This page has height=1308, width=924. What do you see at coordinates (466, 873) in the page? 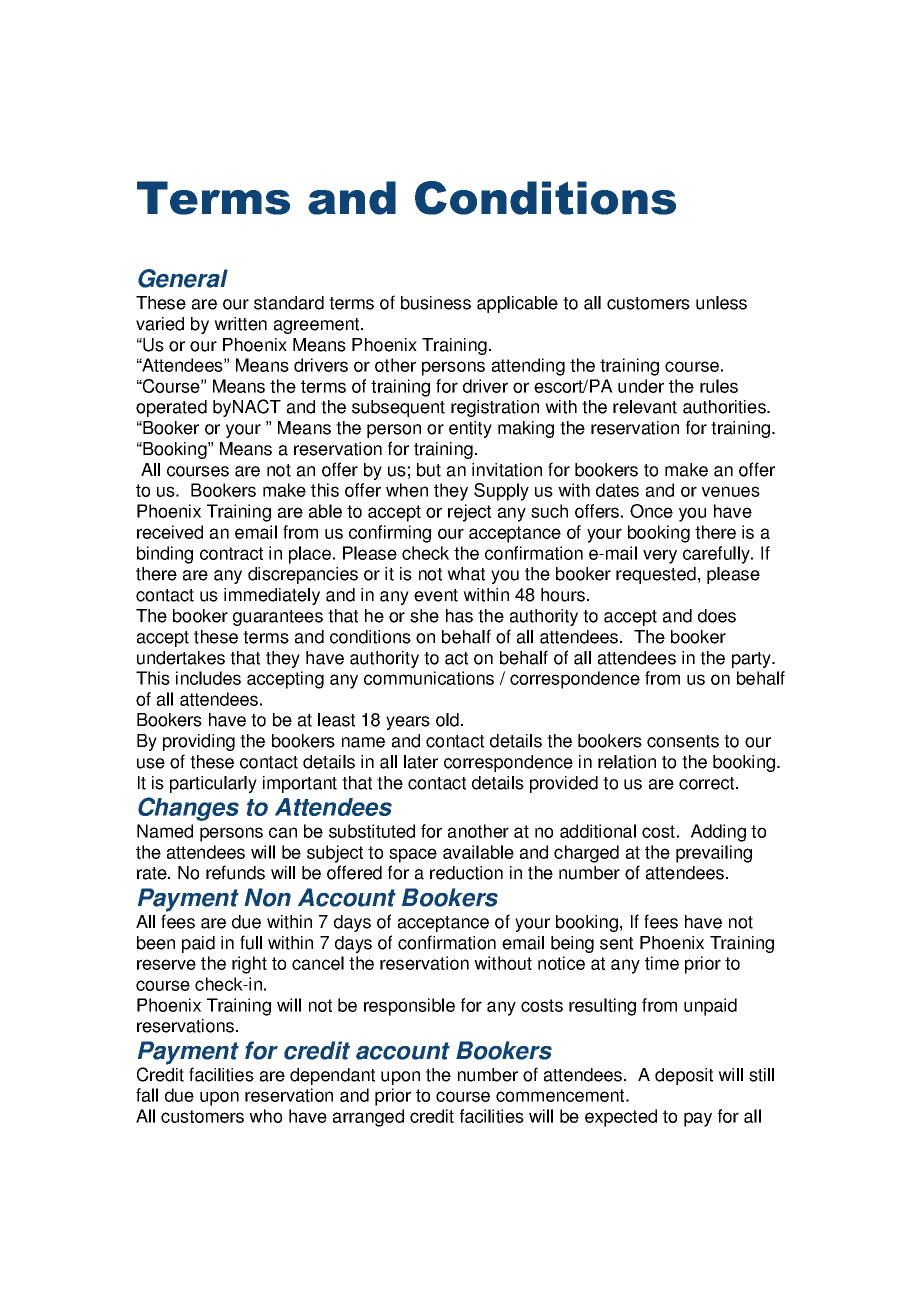
I see `reduction` at bounding box center [466, 873].
